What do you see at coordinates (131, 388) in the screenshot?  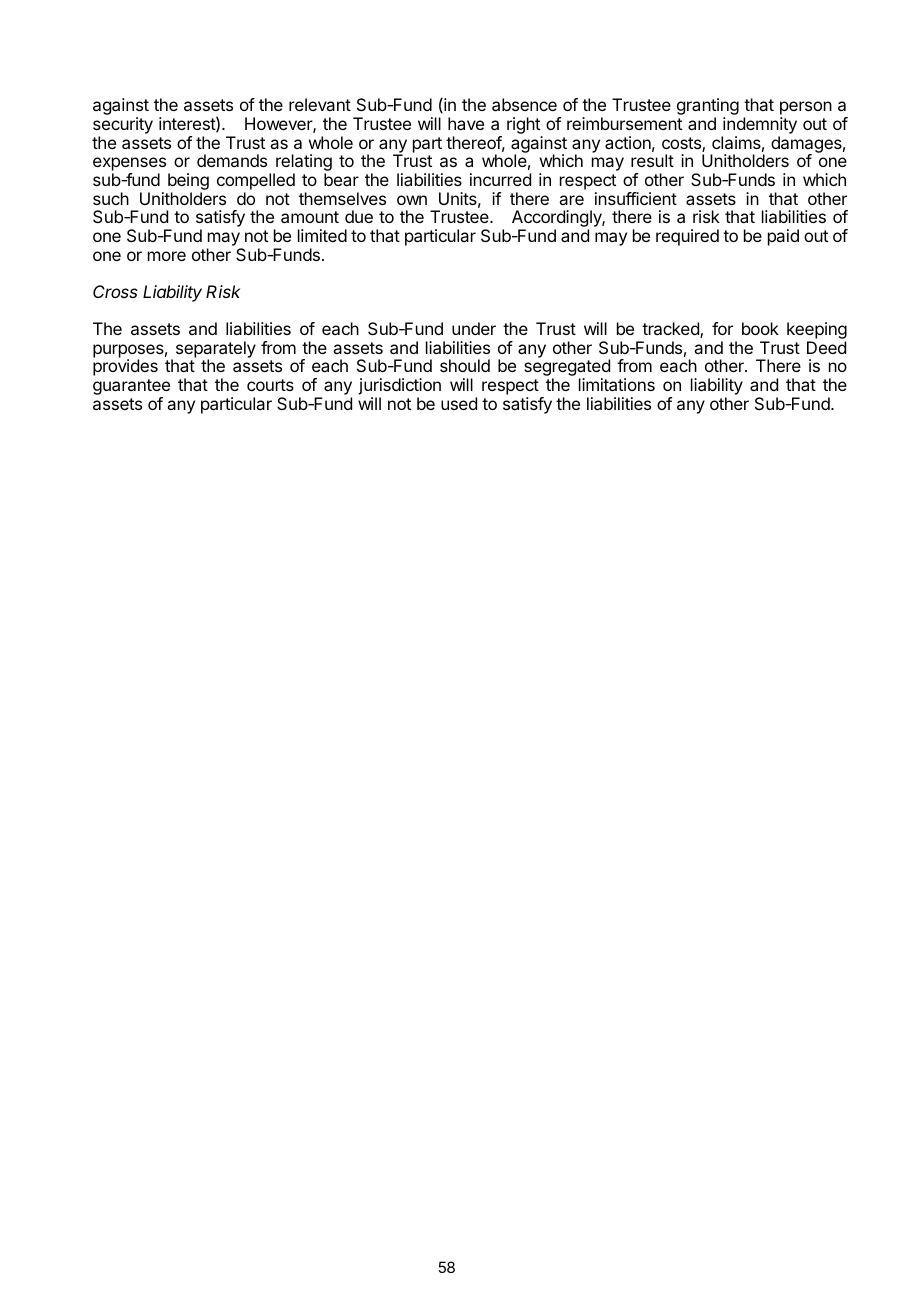 I see `guarantee` at bounding box center [131, 388].
